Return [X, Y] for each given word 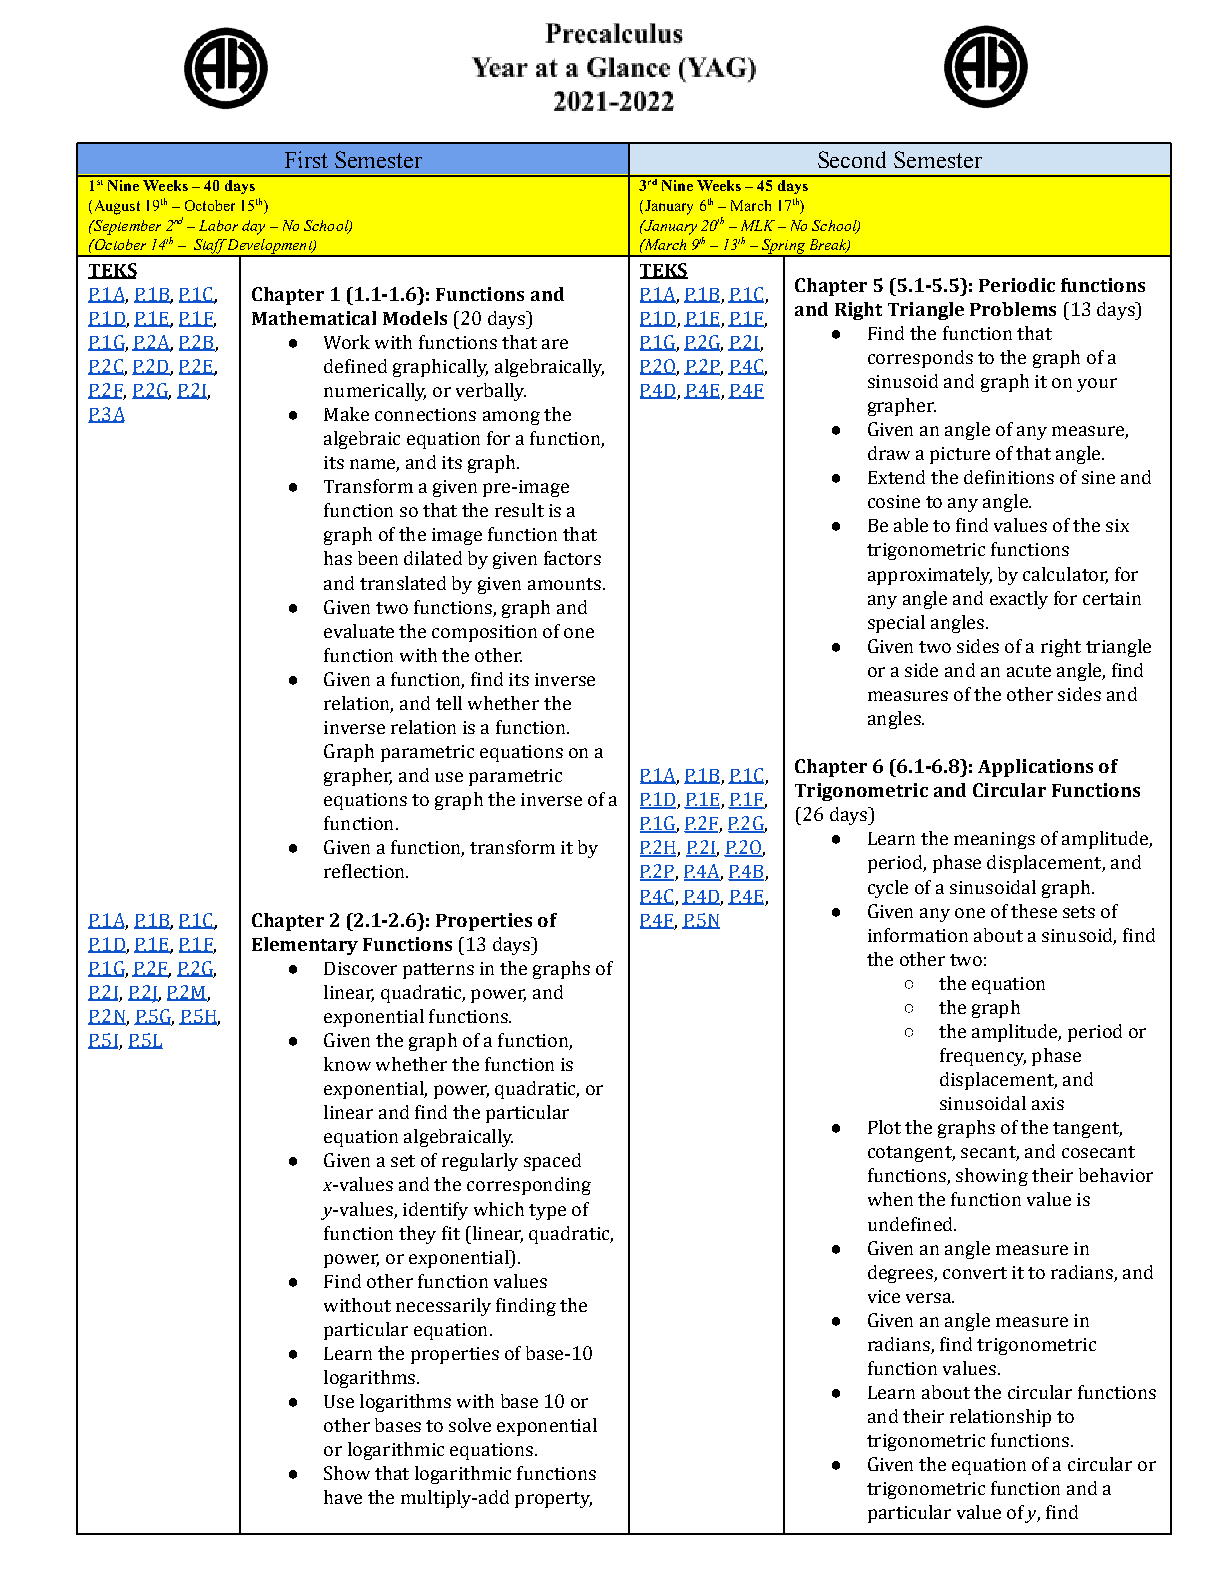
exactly [1019, 600]
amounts [564, 584]
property [553, 1500]
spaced [552, 1162]
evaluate [359, 631]
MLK [758, 225]
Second [852, 159]
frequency [983, 1057]
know [347, 1064]
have [343, 1497]
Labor [218, 225]
